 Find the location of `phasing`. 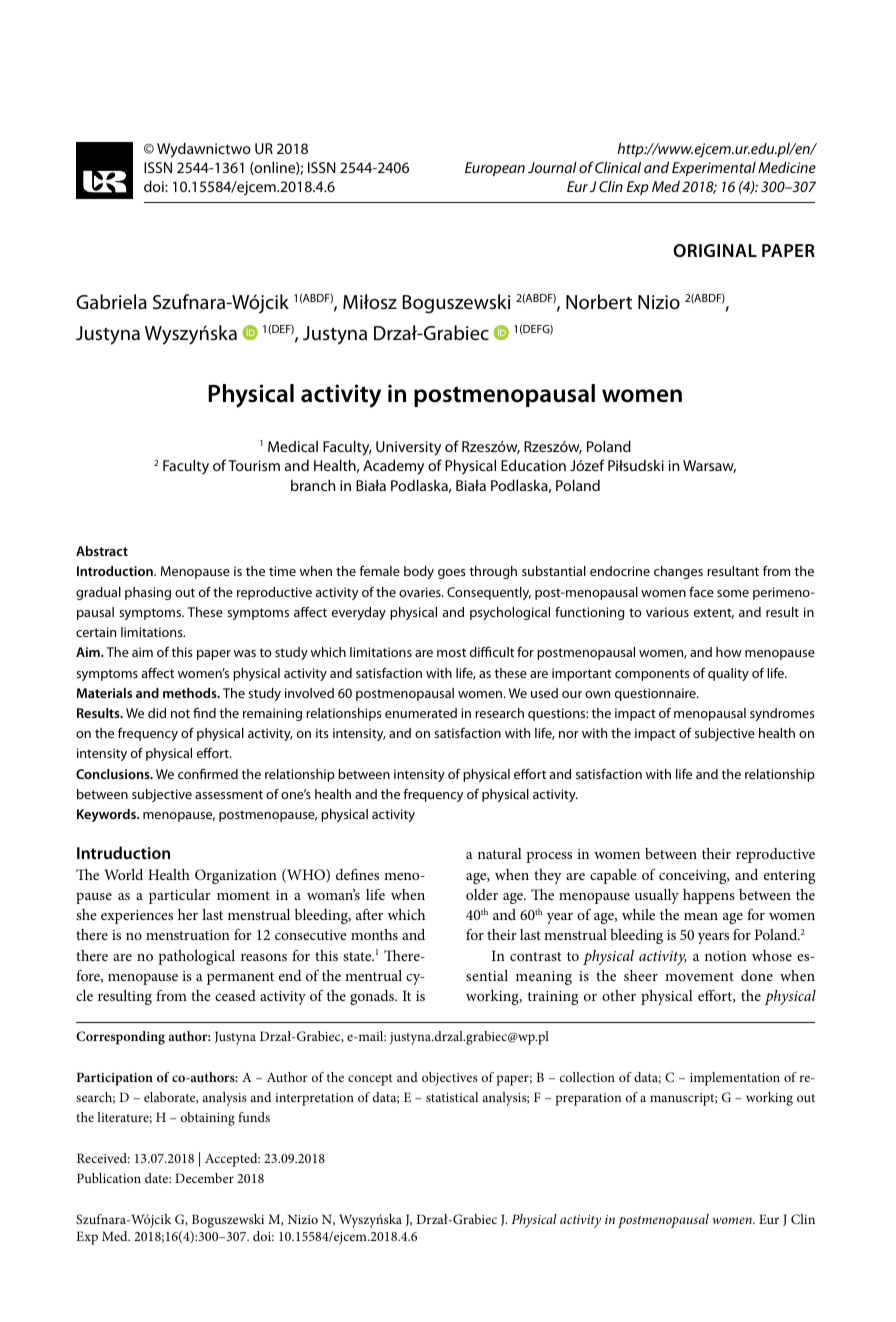

phasing is located at coordinates (148, 593).
